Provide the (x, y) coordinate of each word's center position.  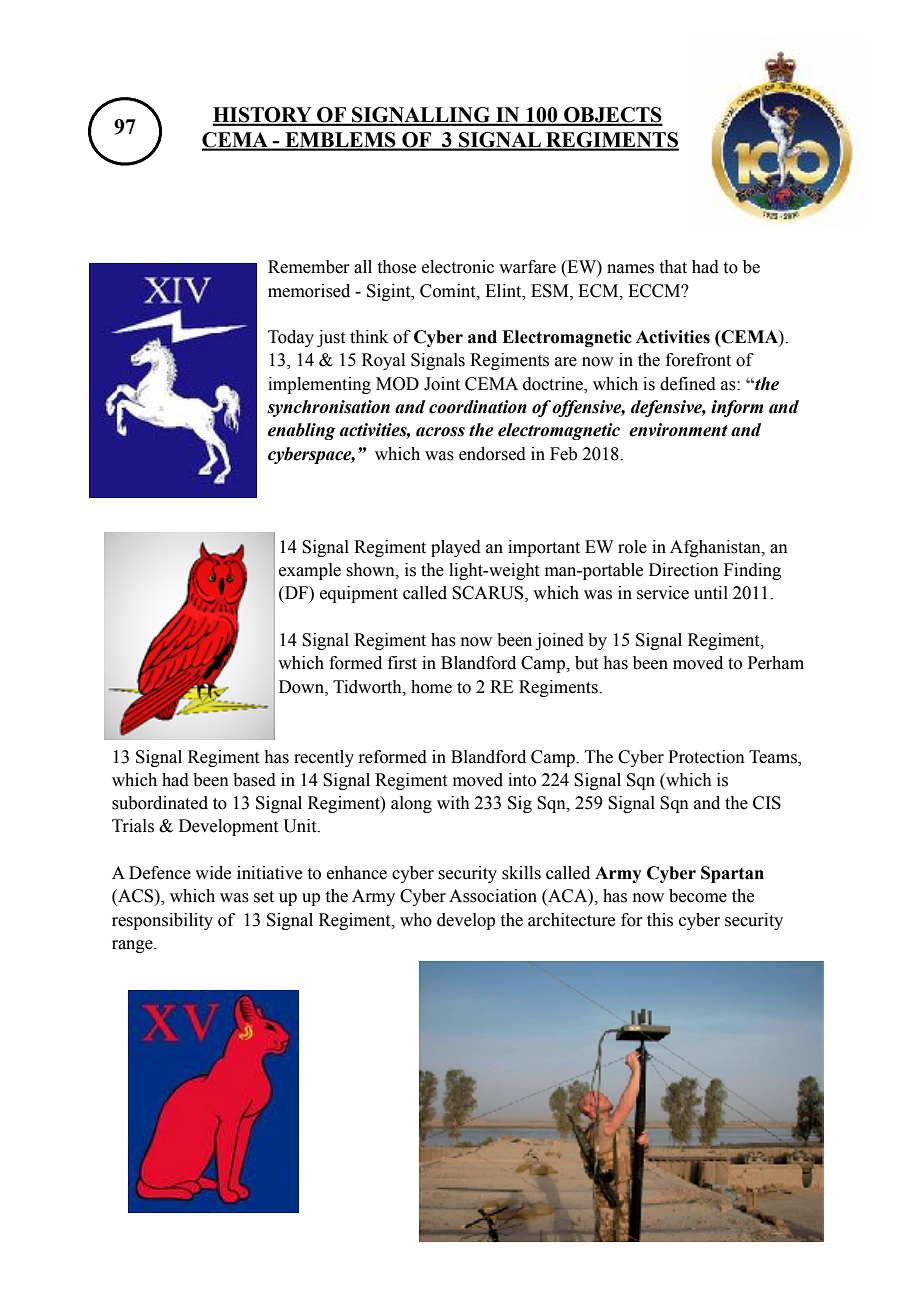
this (660, 920)
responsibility (162, 921)
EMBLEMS (340, 141)
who (416, 920)
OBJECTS (612, 116)
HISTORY (263, 116)
